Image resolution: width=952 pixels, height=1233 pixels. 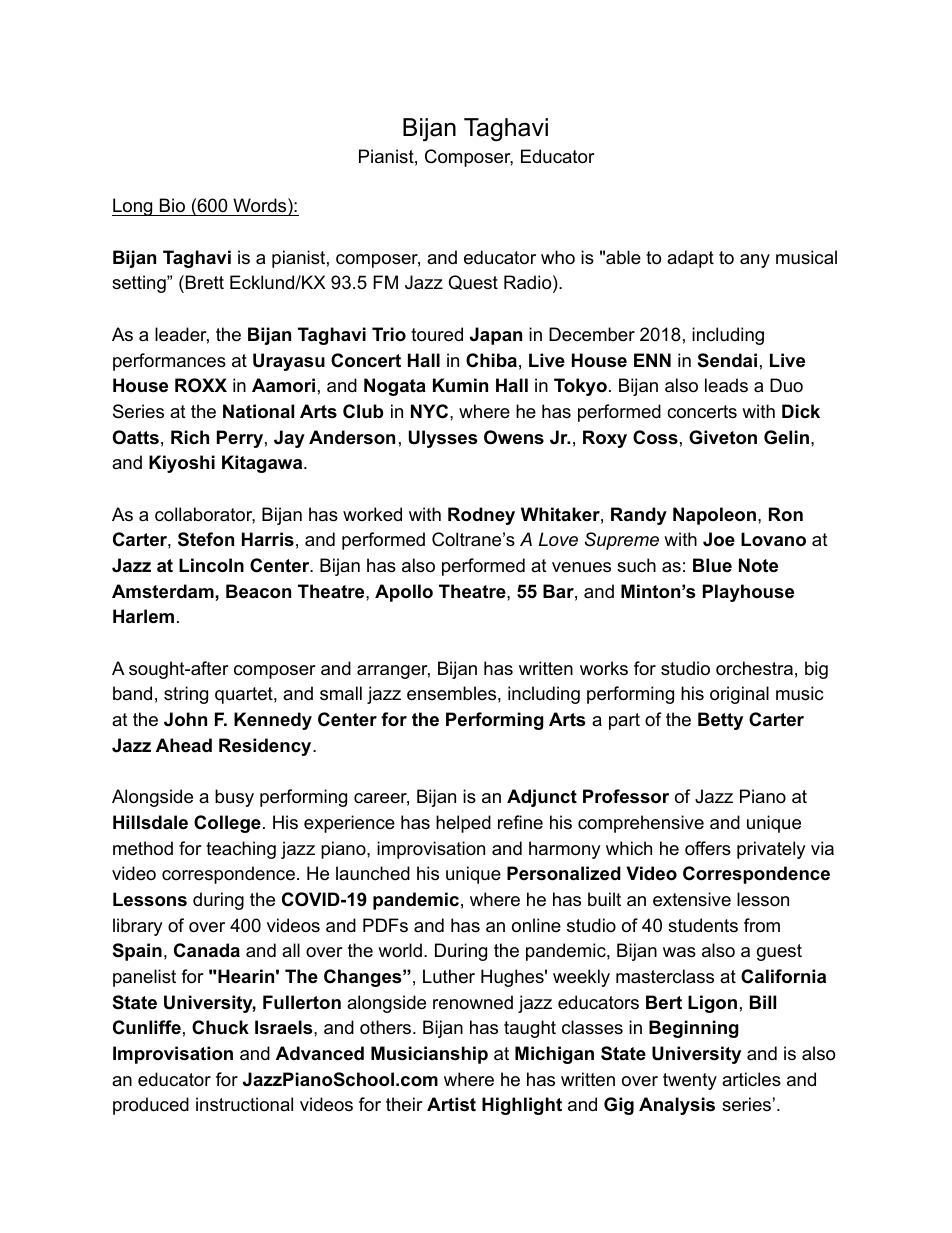 I want to click on Rodney, so click(x=481, y=516).
